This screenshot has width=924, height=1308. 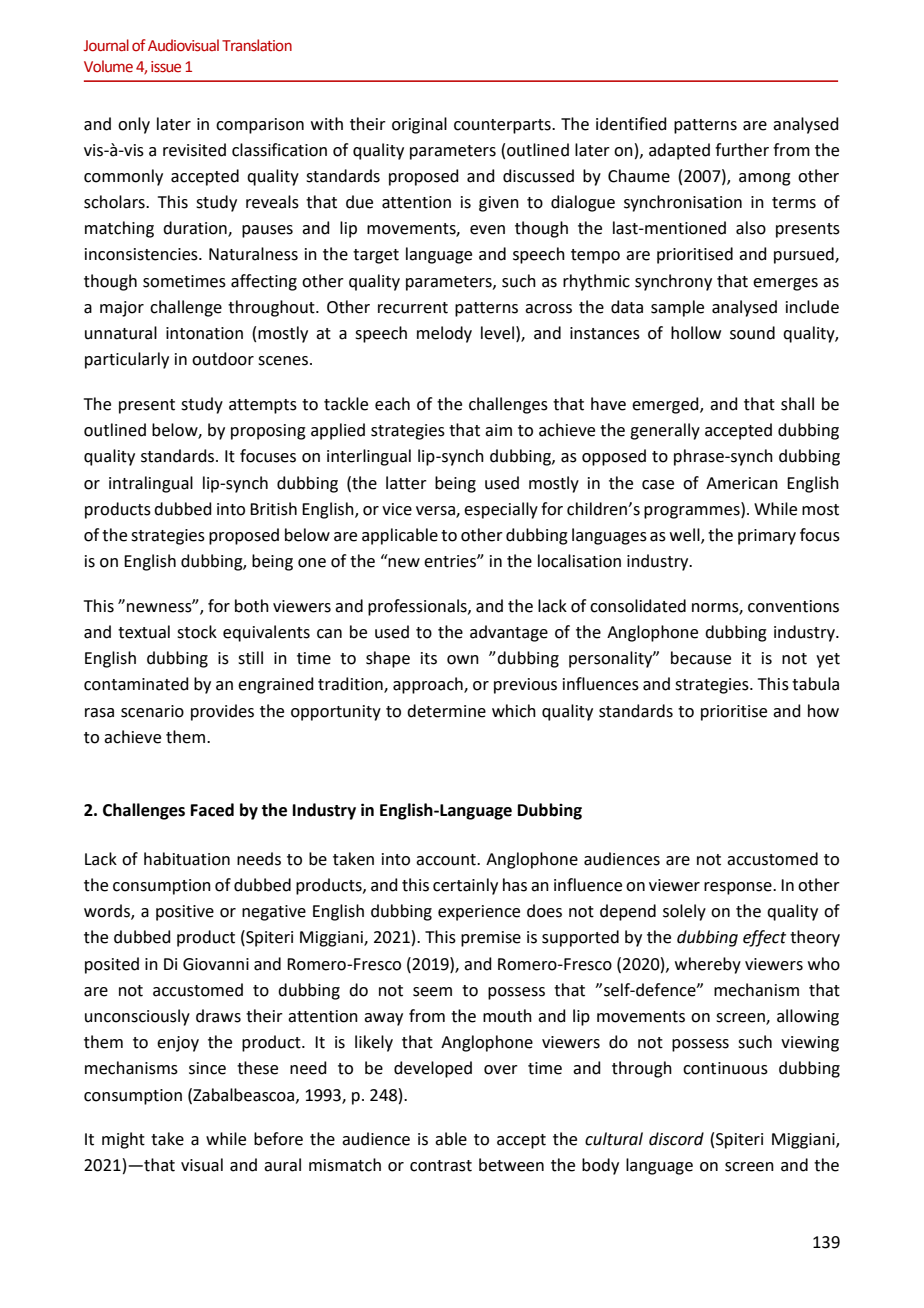 What do you see at coordinates (166, 67) in the screenshot?
I see `issue` at bounding box center [166, 67].
